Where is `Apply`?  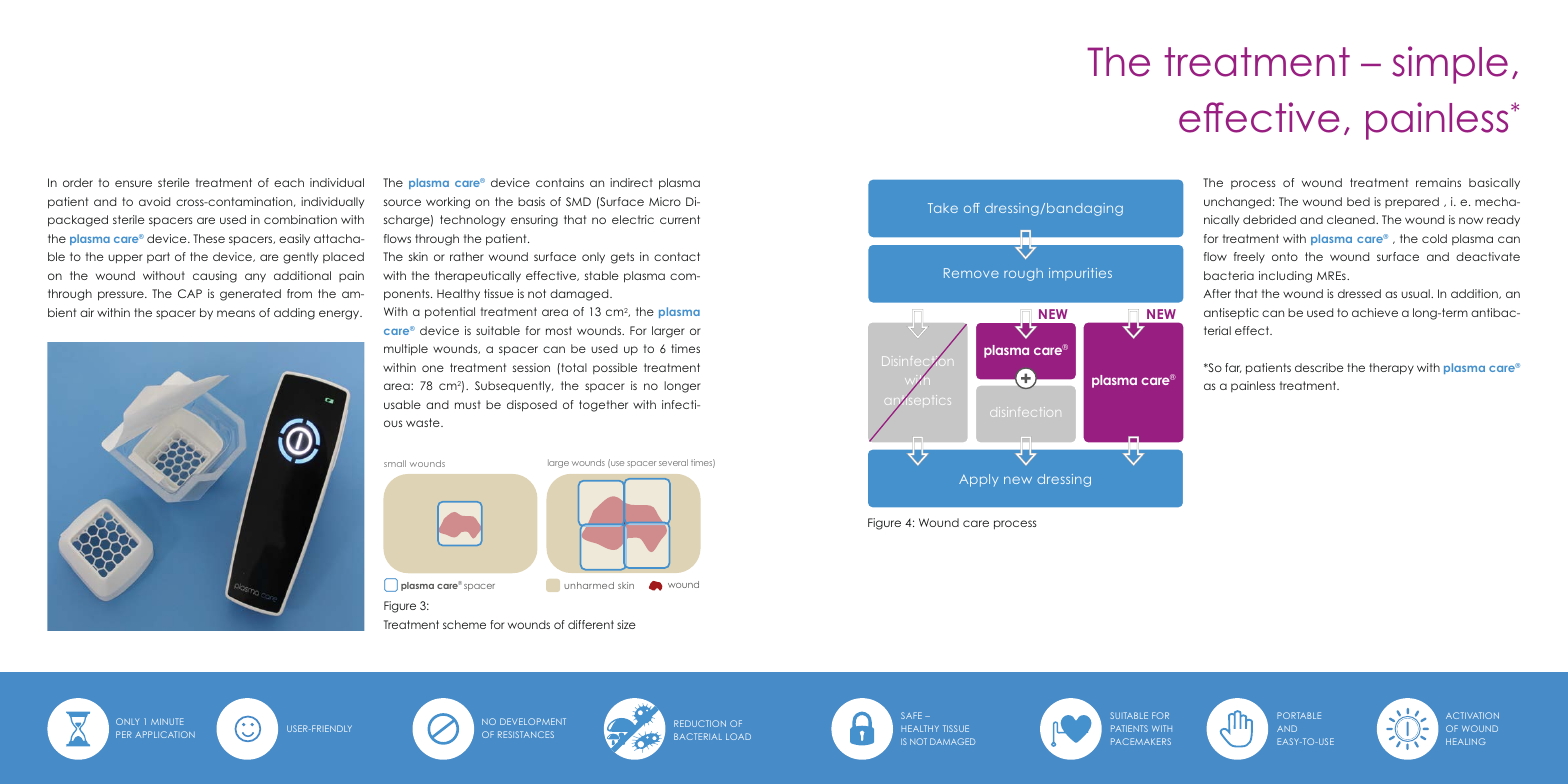
Apply is located at coordinates (978, 480).
